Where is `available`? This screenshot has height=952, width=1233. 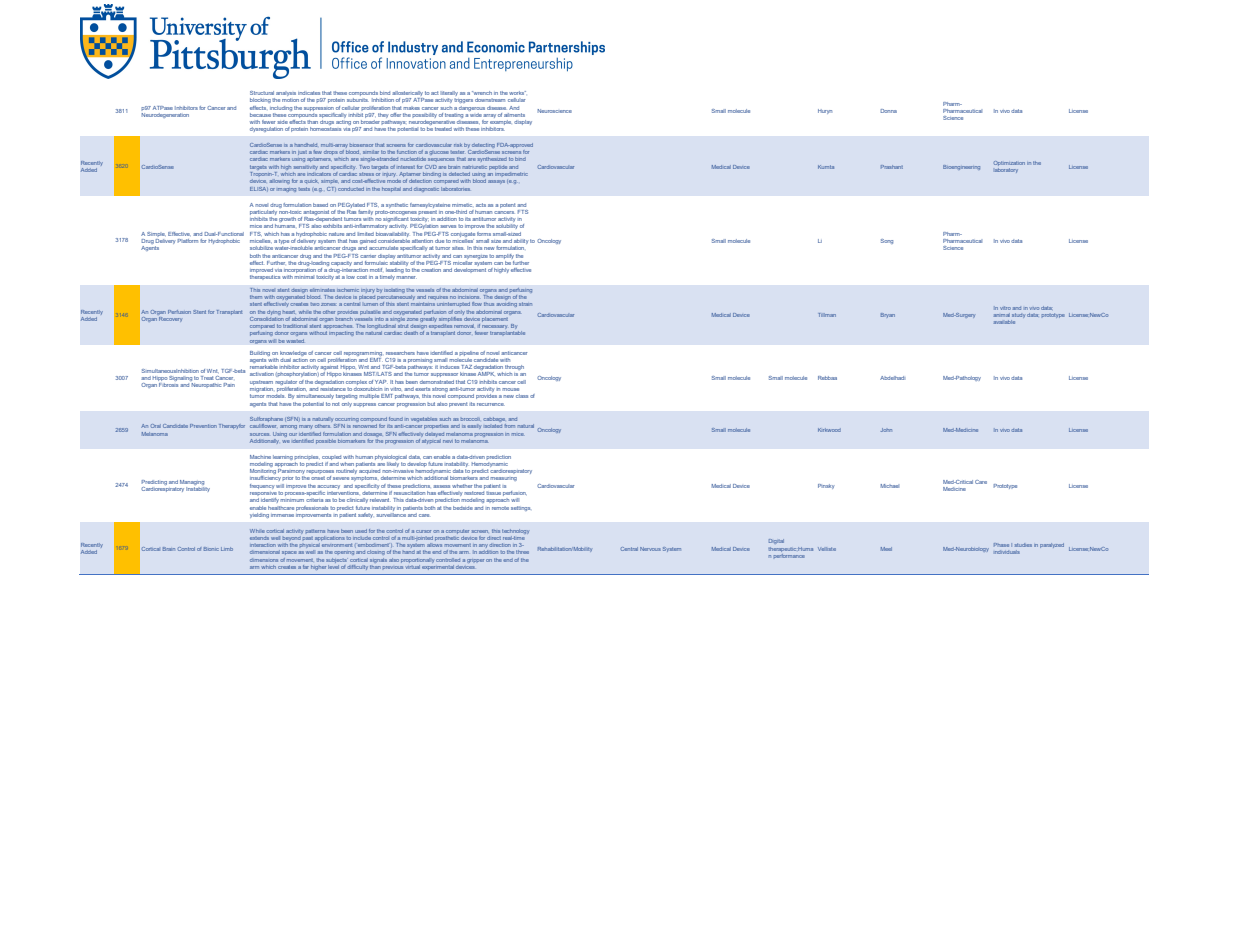 available is located at coordinates (1004, 322).
